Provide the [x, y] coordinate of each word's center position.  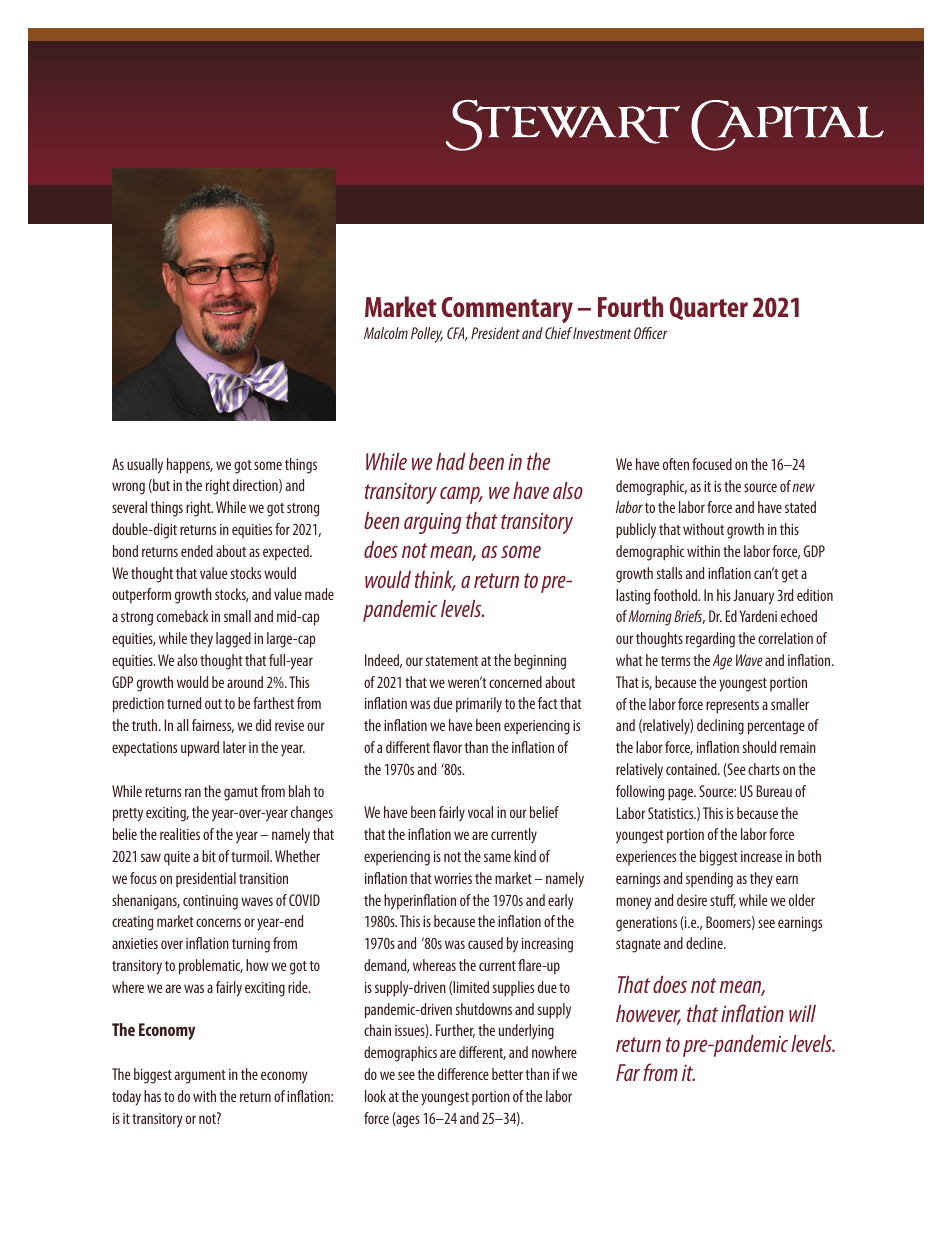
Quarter [709, 308]
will [802, 1013]
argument [200, 1077]
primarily [479, 705]
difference [463, 1074]
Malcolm [386, 333]
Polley [427, 335]
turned [184, 703]
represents [732, 707]
